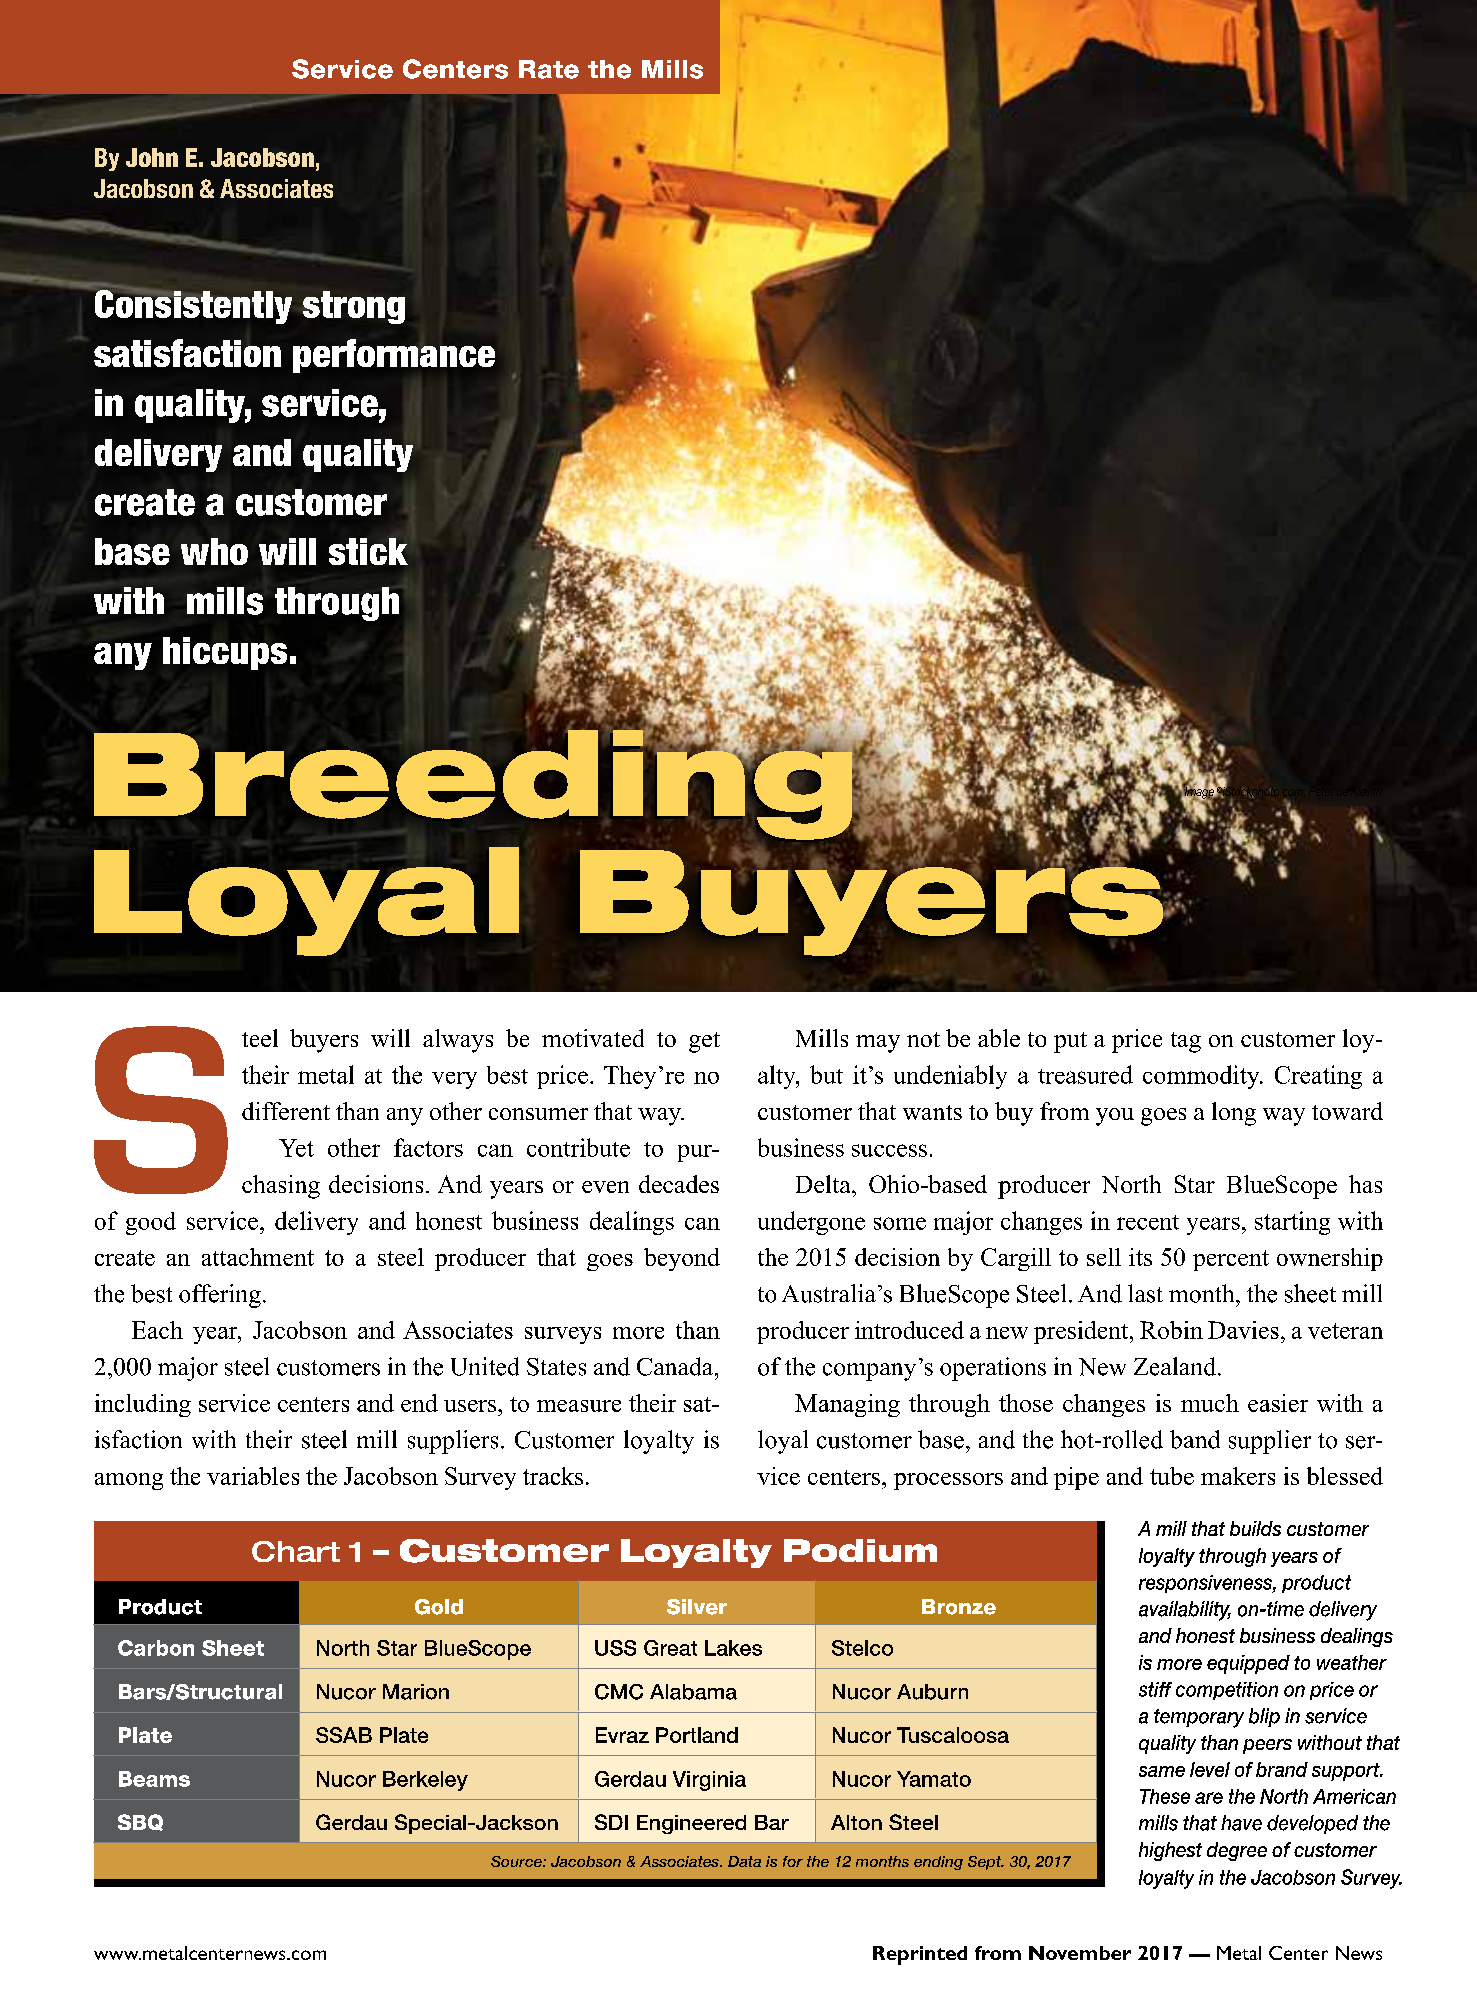 The image size is (1477, 2016). Describe the element at coordinates (549, 69) in the document. I see `Rate` at that location.
